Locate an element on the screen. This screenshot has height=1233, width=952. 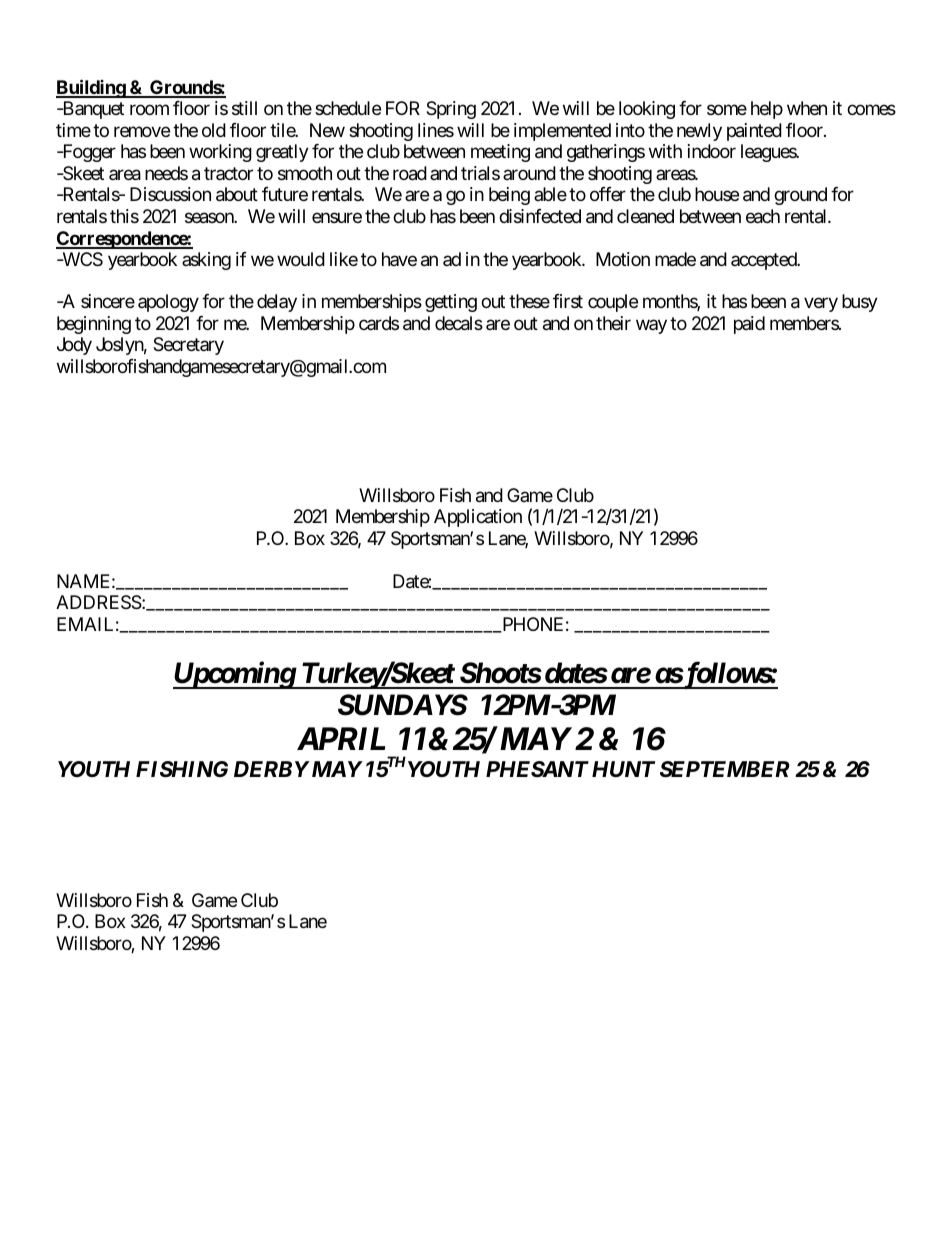
APRIL is located at coordinates (341, 738).
